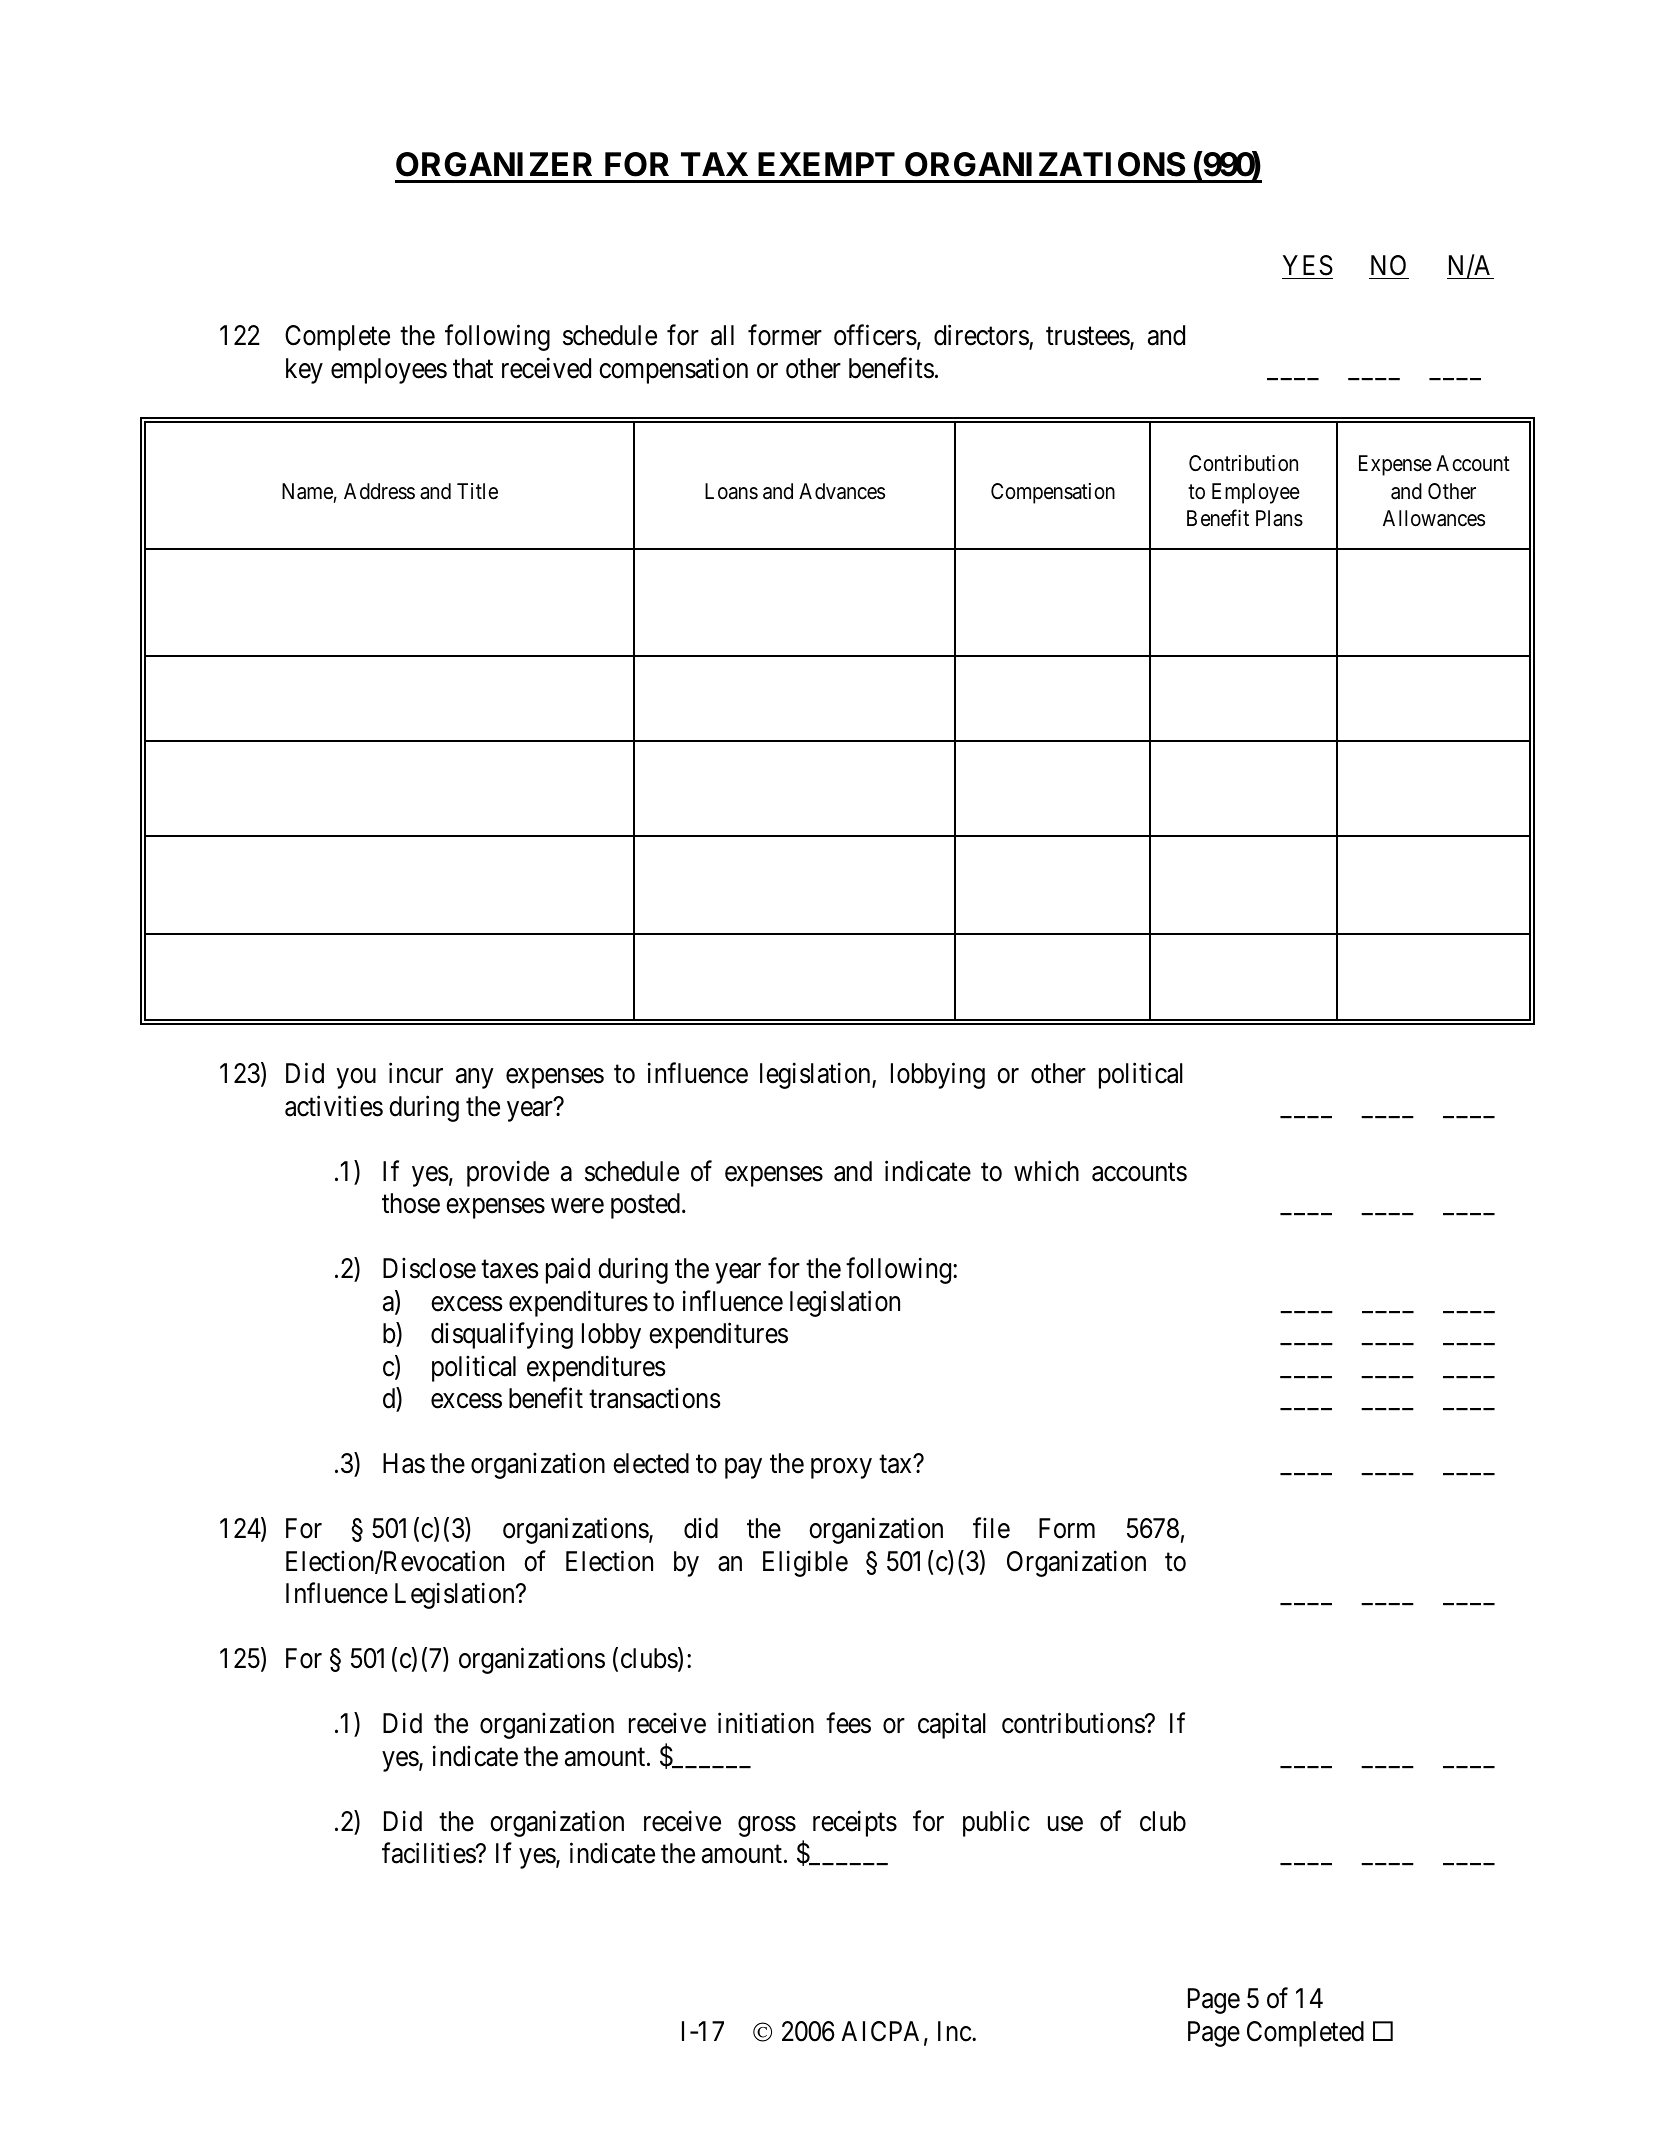 Image resolution: width=1657 pixels, height=2145 pixels. I want to click on use, so click(1065, 1824).
